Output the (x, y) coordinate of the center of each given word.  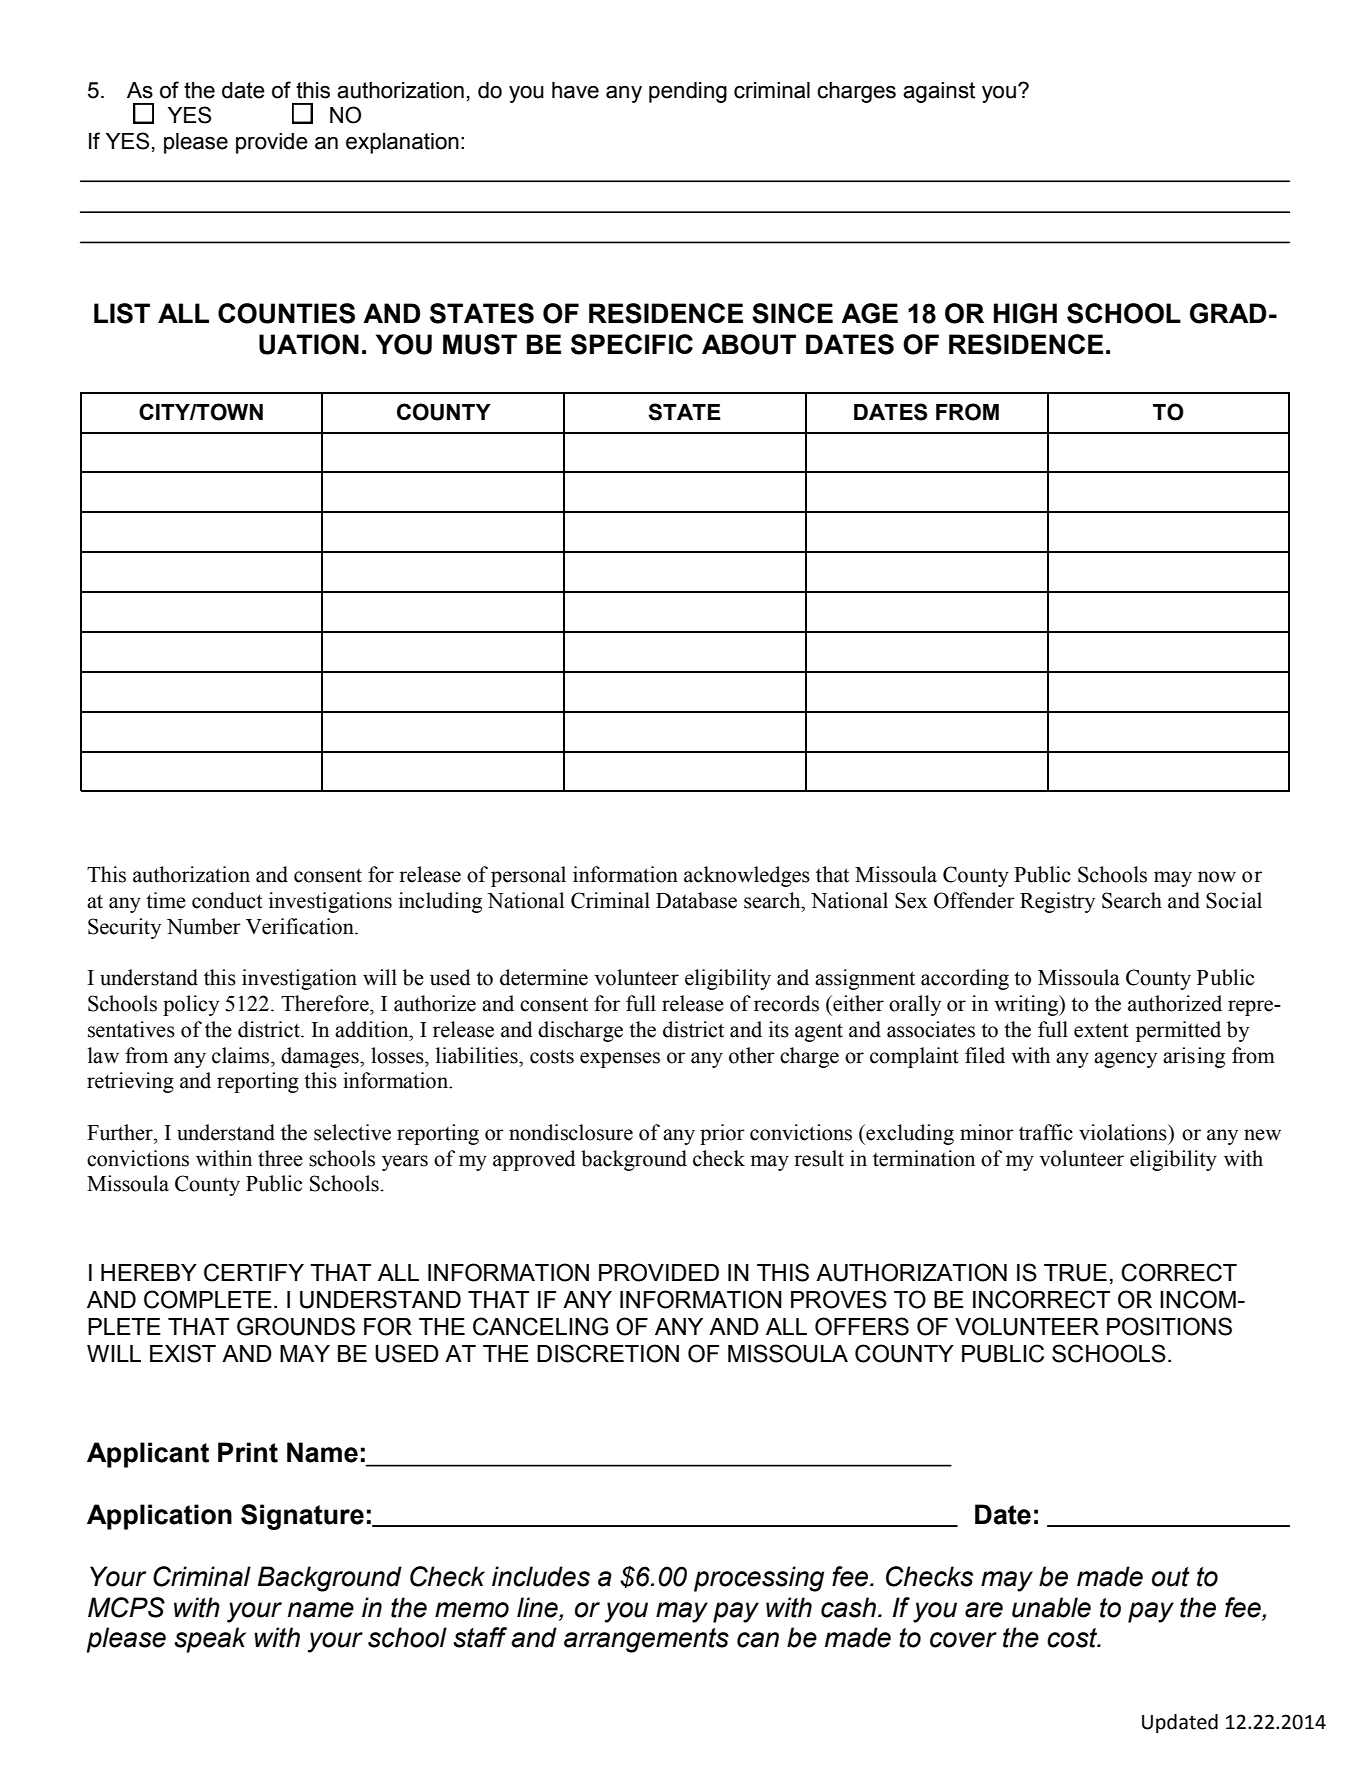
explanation (402, 143)
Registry (1057, 902)
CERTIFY (254, 1272)
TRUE (1075, 1273)
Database (696, 900)
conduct (227, 900)
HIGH (1025, 313)
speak (210, 1640)
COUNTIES (286, 313)
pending (688, 92)
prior (722, 1134)
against (939, 92)
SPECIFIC (632, 344)
